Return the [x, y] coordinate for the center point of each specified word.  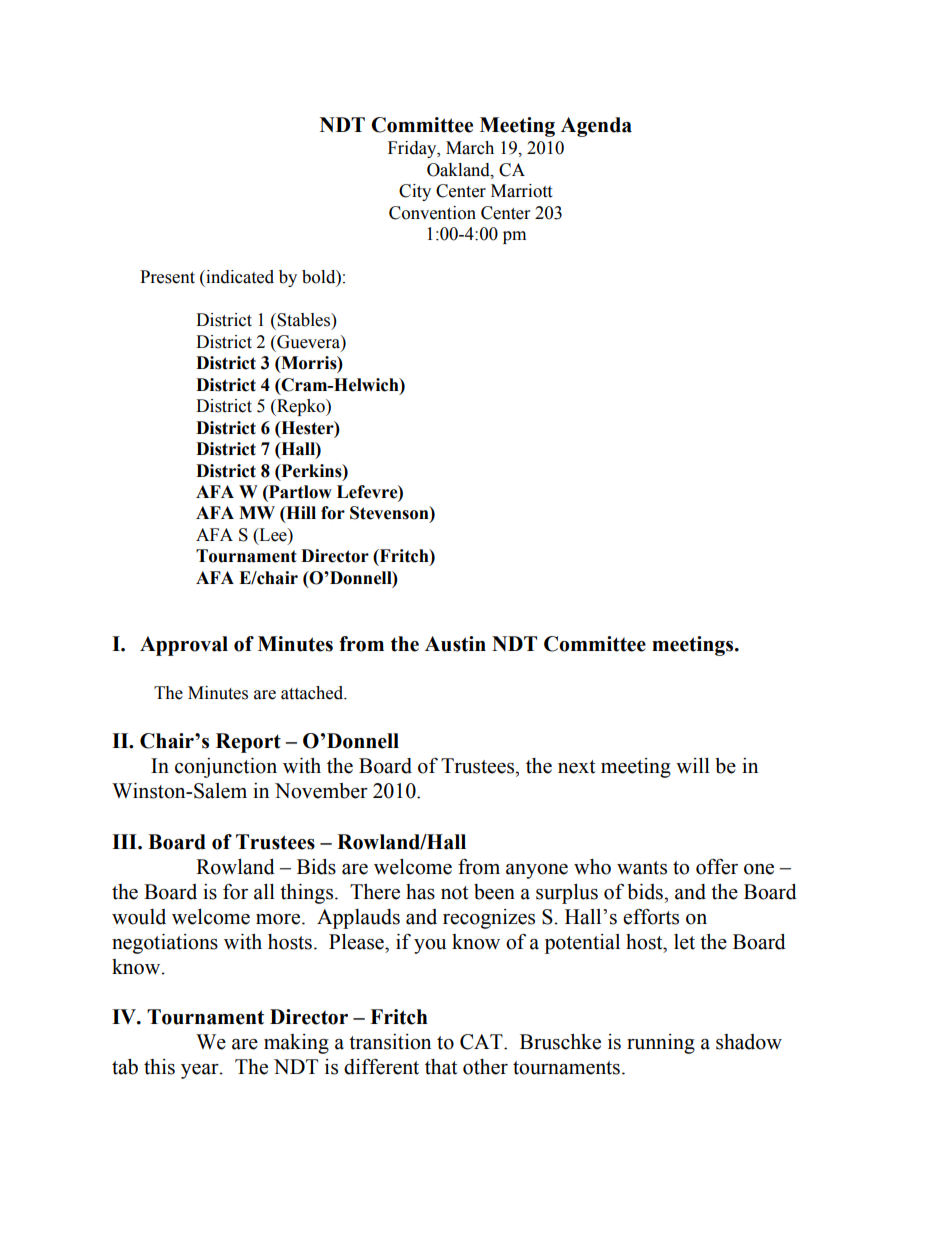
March [470, 148]
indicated [239, 277]
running [661, 1044]
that [441, 1067]
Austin [455, 644]
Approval [184, 646]
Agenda [596, 127]
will [693, 765]
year [201, 1071]
